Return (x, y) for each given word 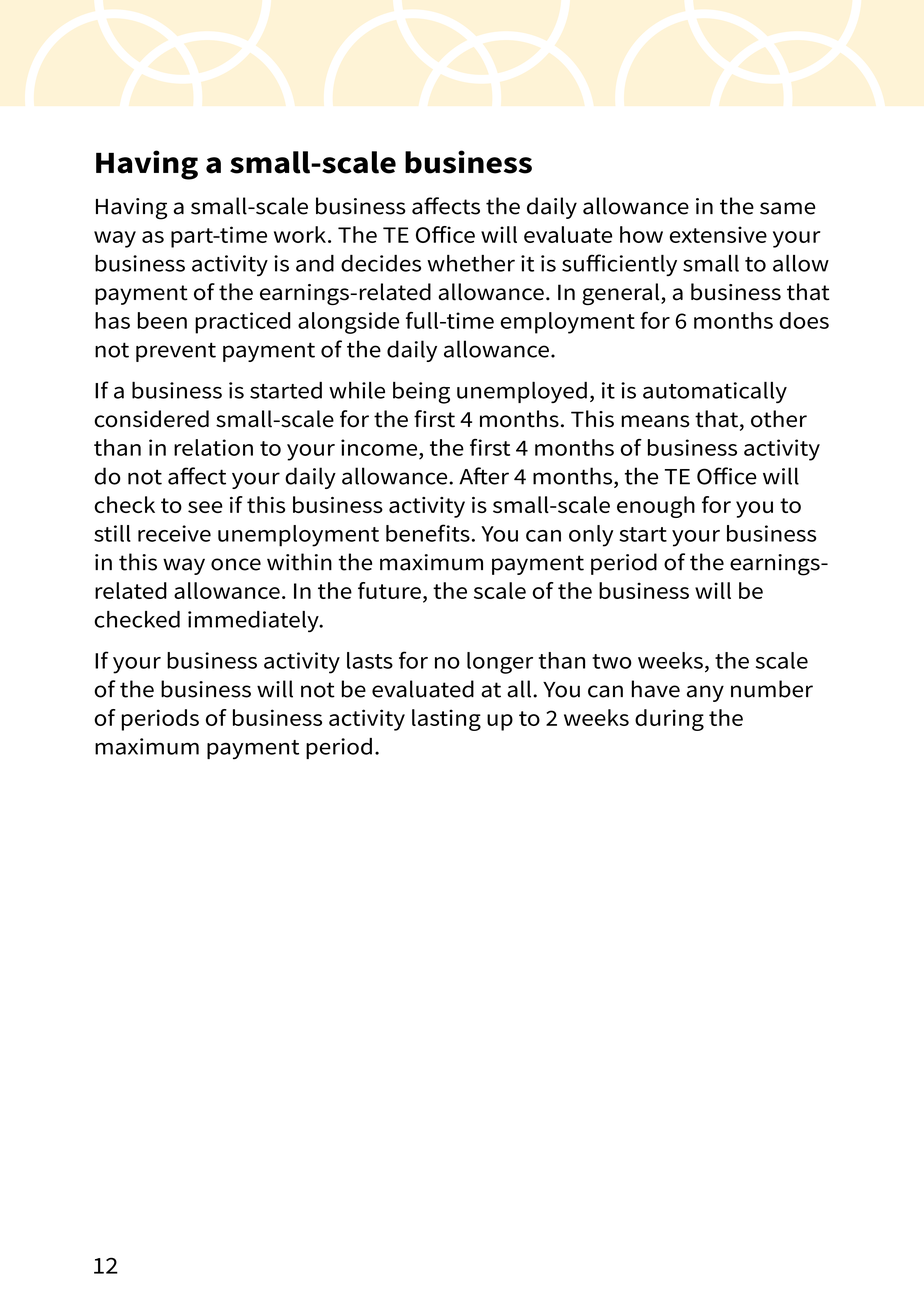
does (804, 320)
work (300, 234)
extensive (718, 234)
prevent (176, 352)
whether (471, 263)
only (591, 536)
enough (656, 507)
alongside (348, 323)
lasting (446, 720)
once (236, 564)
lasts (370, 660)
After (484, 476)
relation (213, 447)
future (389, 590)
